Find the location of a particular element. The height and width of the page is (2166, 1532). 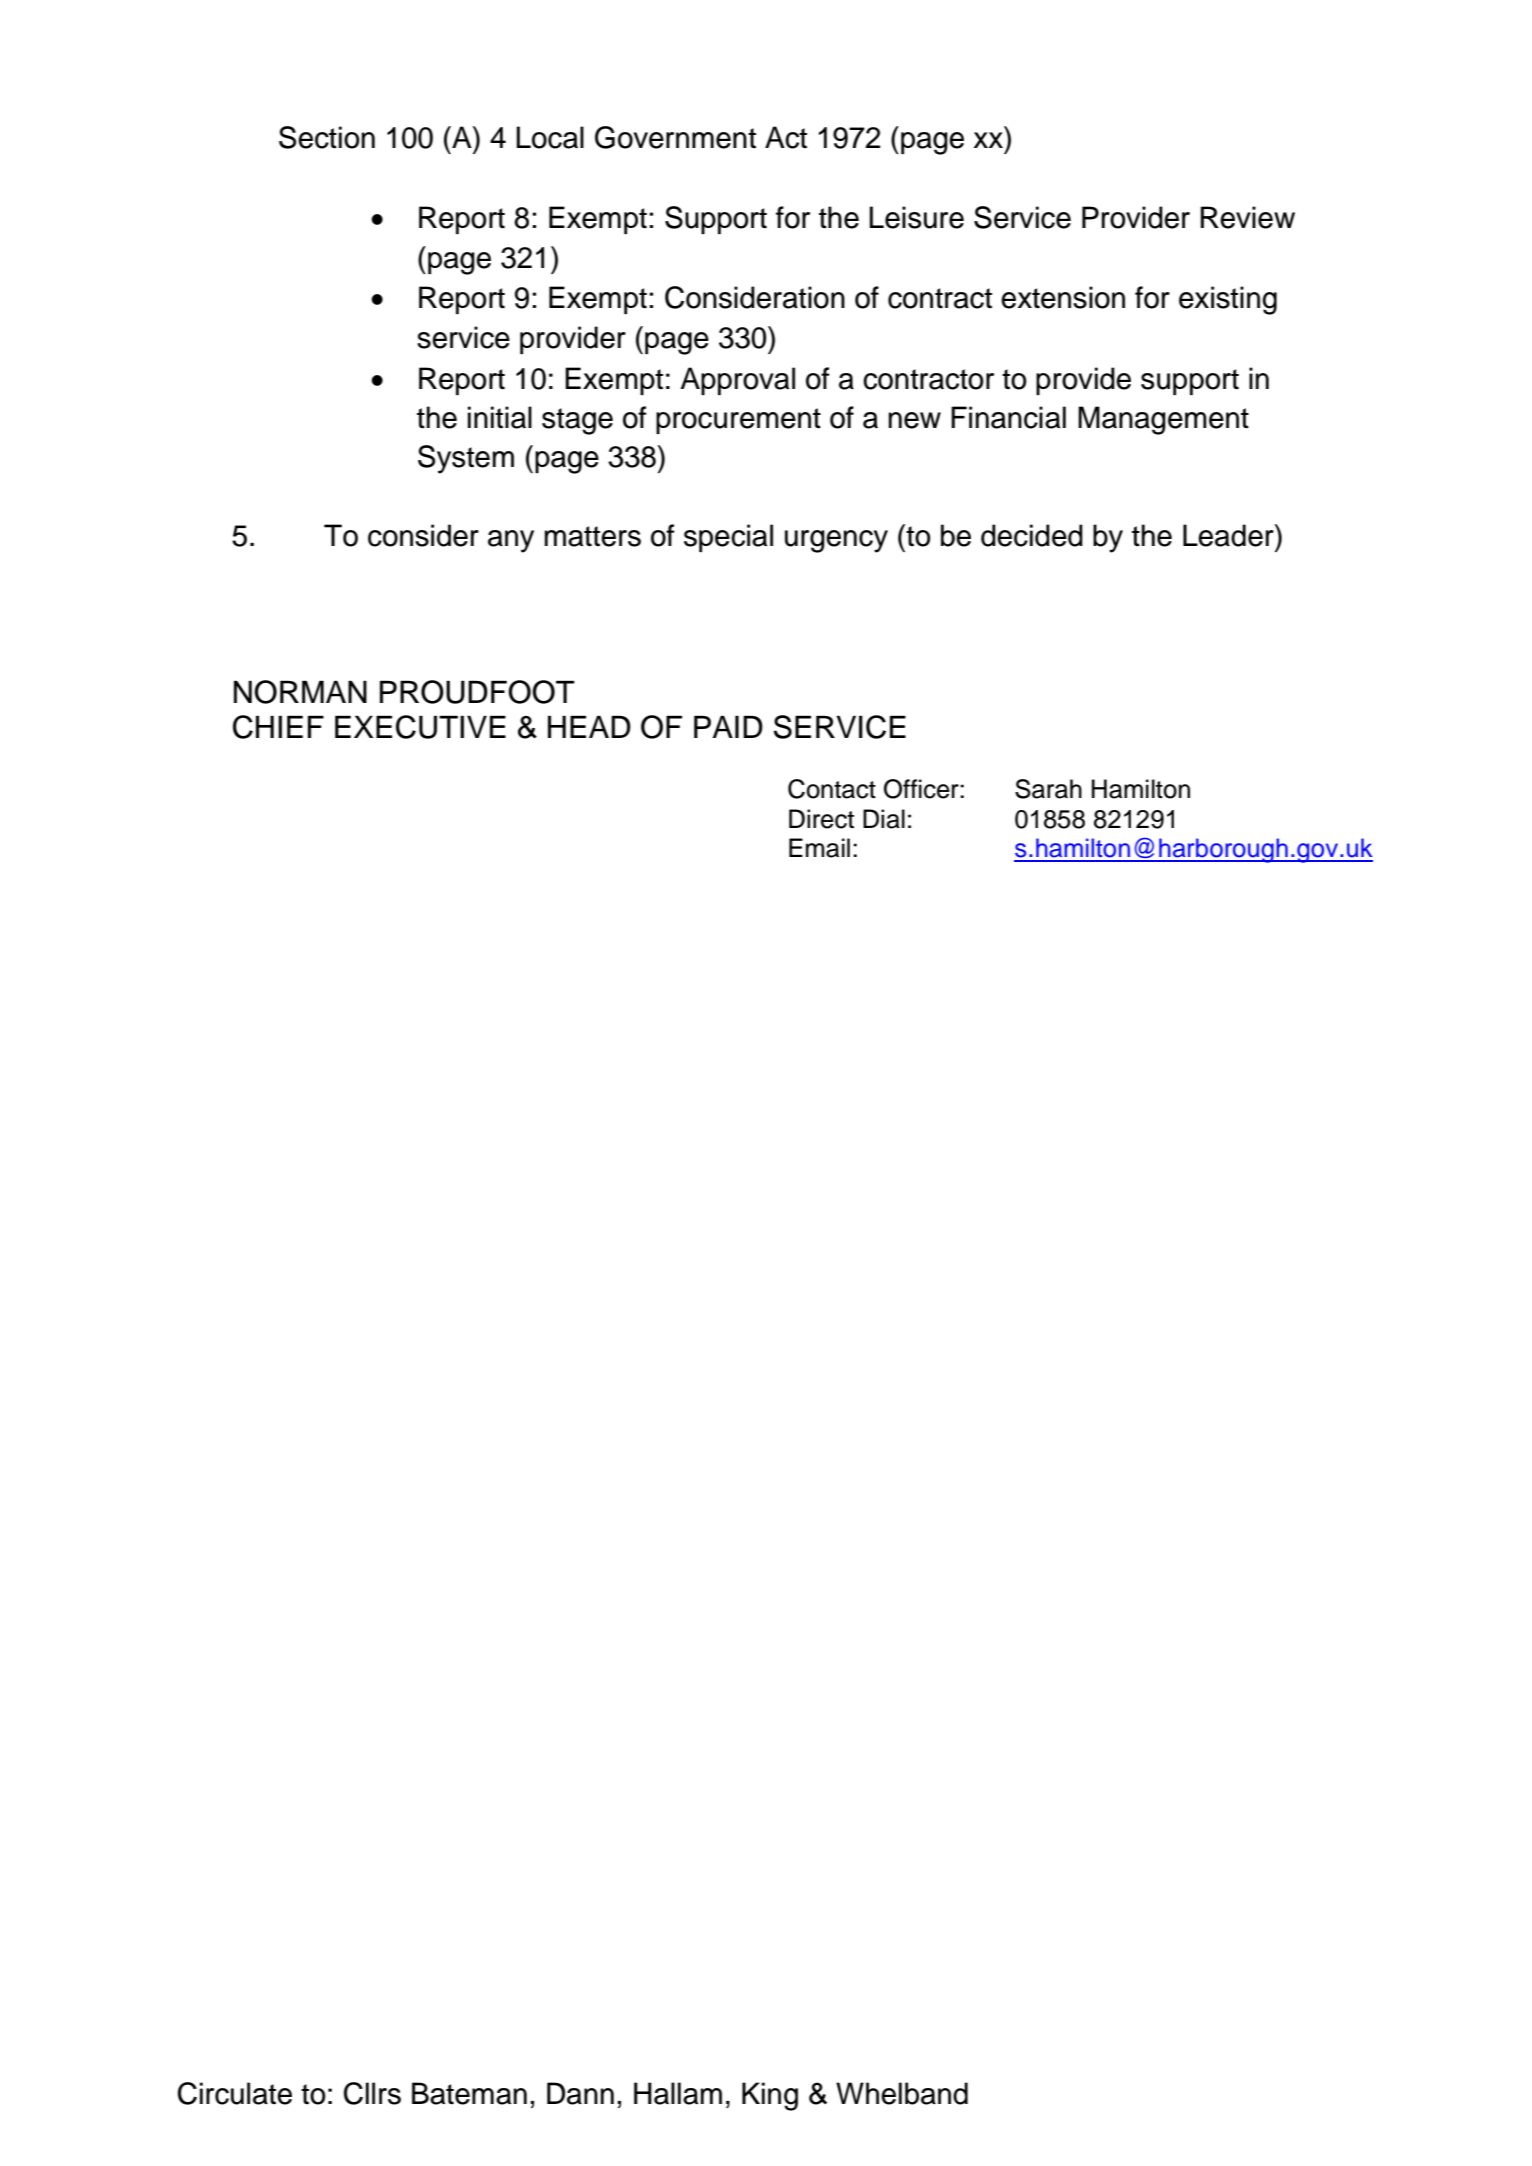

Government is located at coordinates (675, 137).
